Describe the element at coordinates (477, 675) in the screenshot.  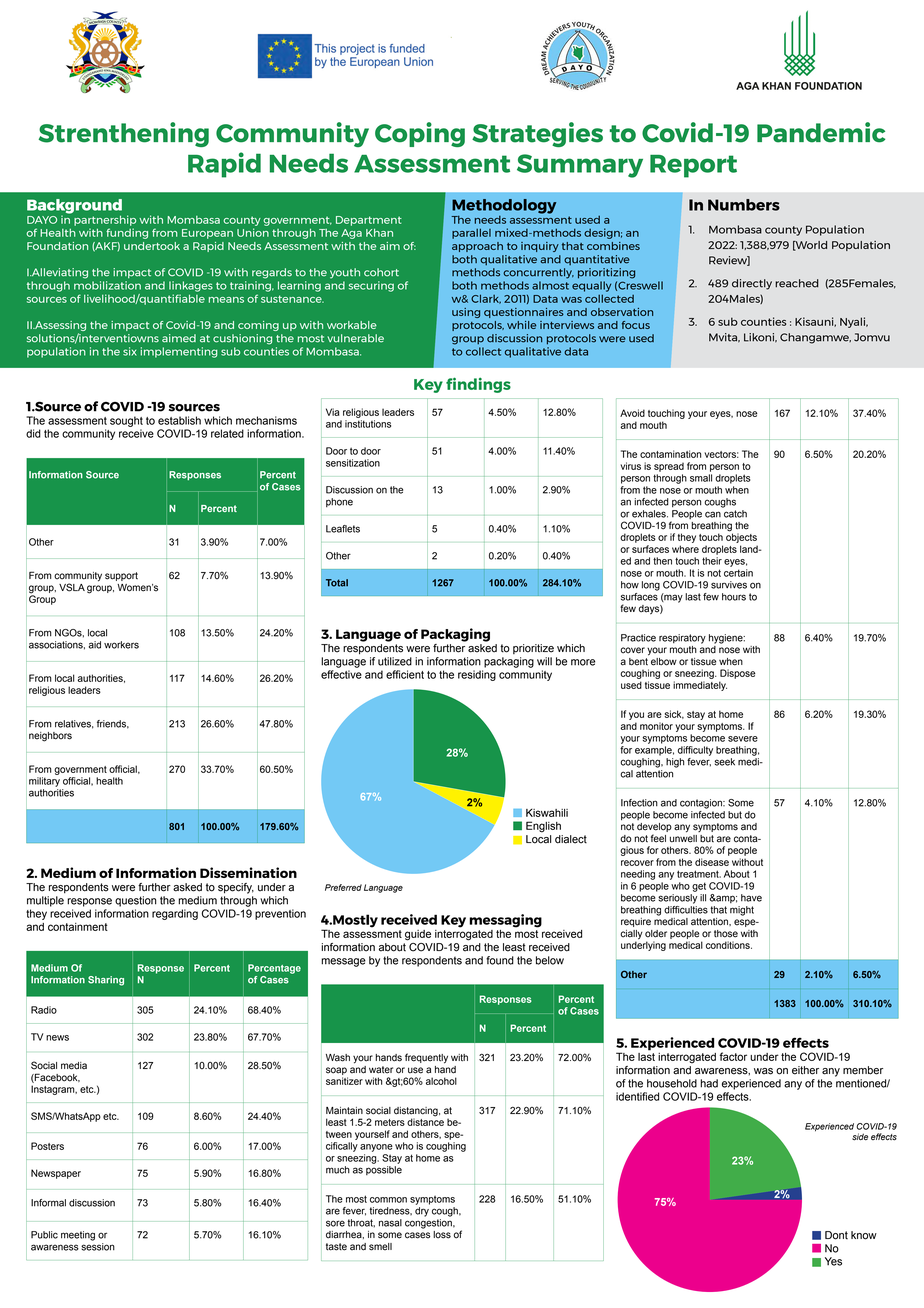
I see `residing` at that location.
